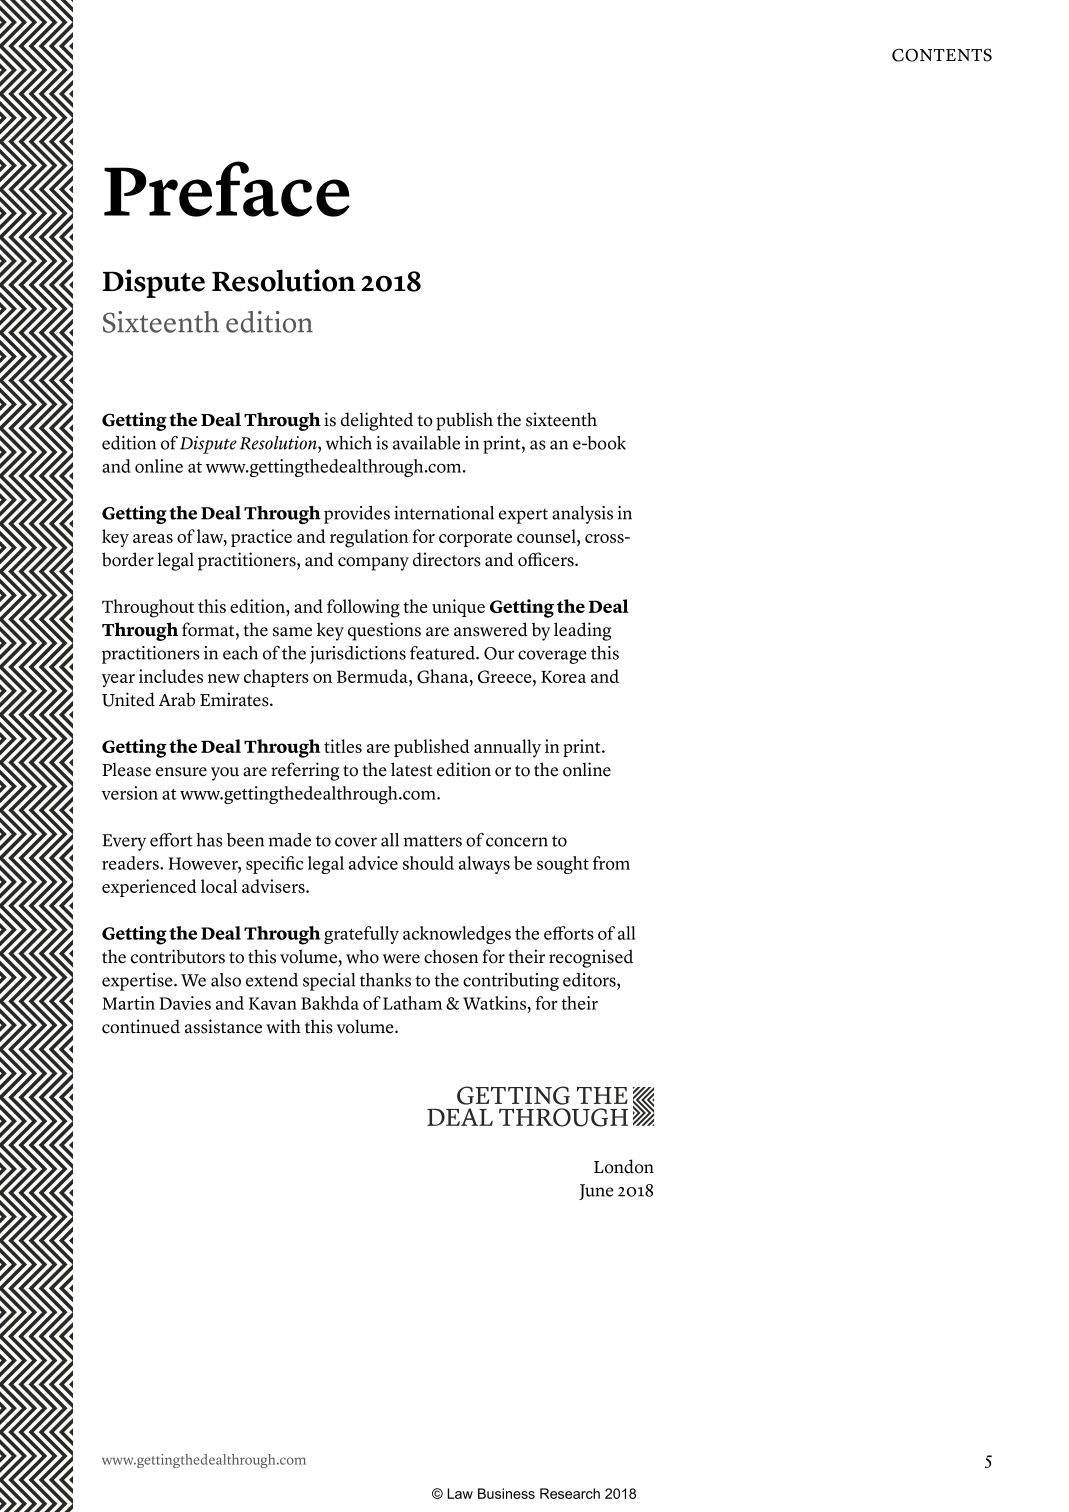 This document has width=1069, height=1512. I want to click on editors, so click(590, 980).
